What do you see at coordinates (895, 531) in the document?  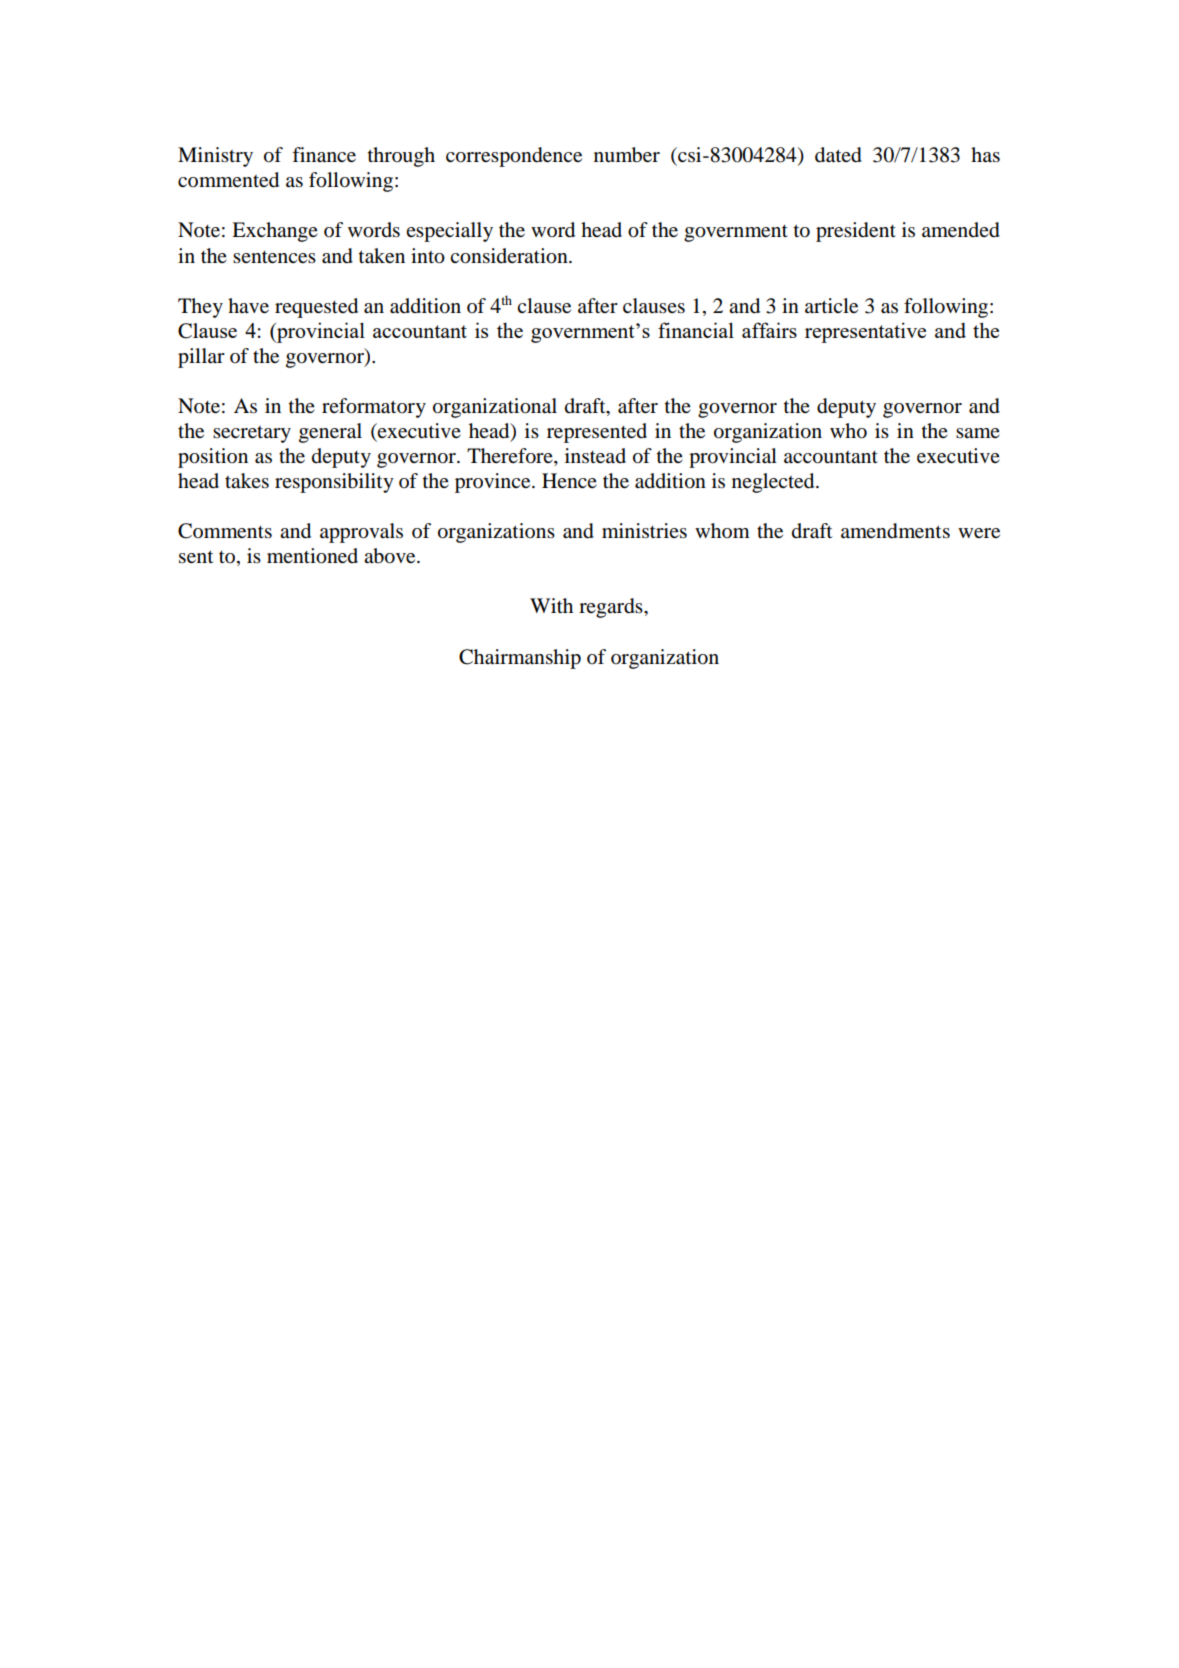 I see `amendments` at bounding box center [895, 531].
